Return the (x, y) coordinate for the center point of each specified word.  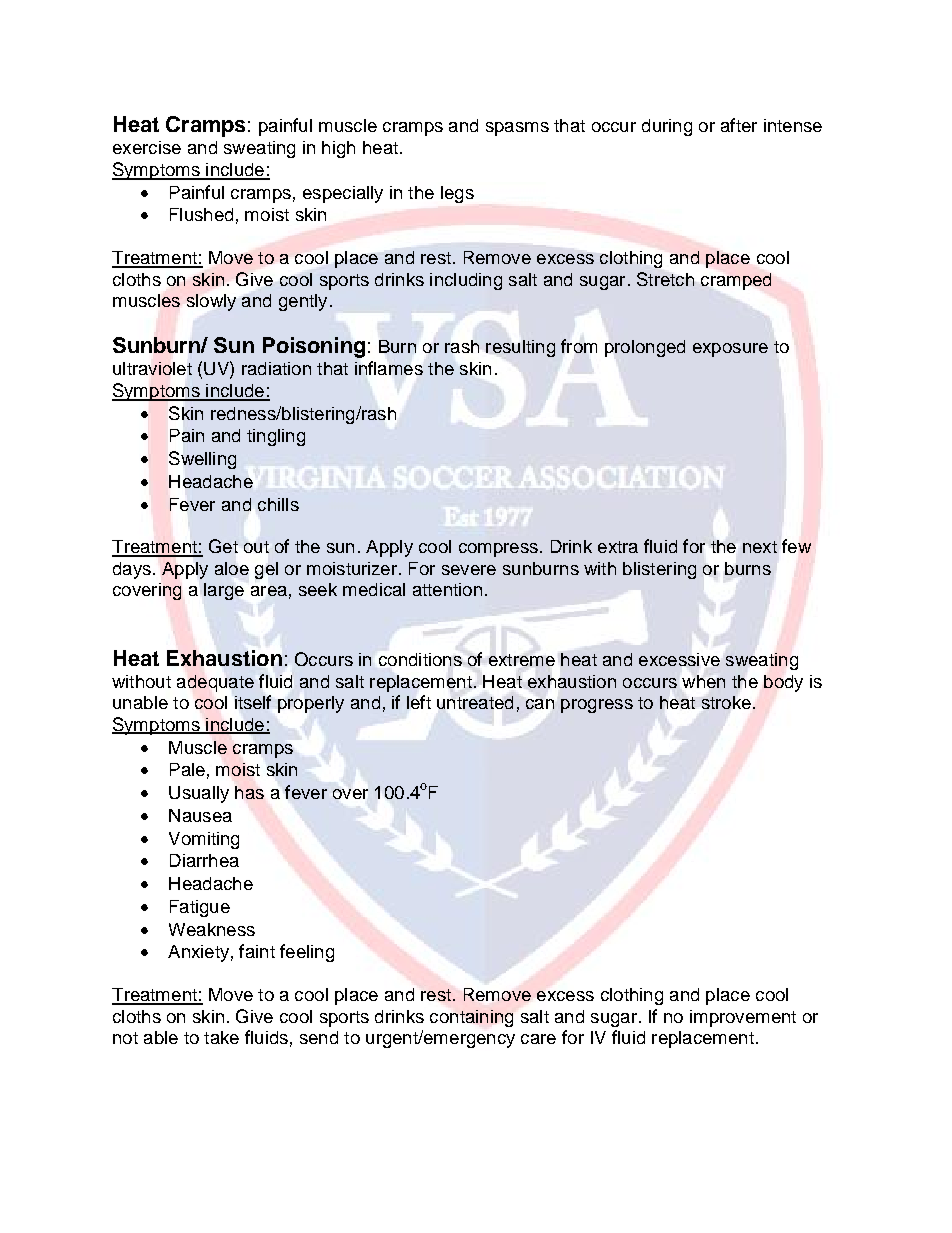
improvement (743, 1018)
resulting (520, 348)
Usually (199, 794)
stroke (726, 702)
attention (447, 589)
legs (457, 194)
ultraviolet (152, 368)
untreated (475, 702)
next (760, 547)
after (739, 125)
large (224, 591)
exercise (147, 147)
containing (471, 1018)
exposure (730, 350)
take (221, 1037)
